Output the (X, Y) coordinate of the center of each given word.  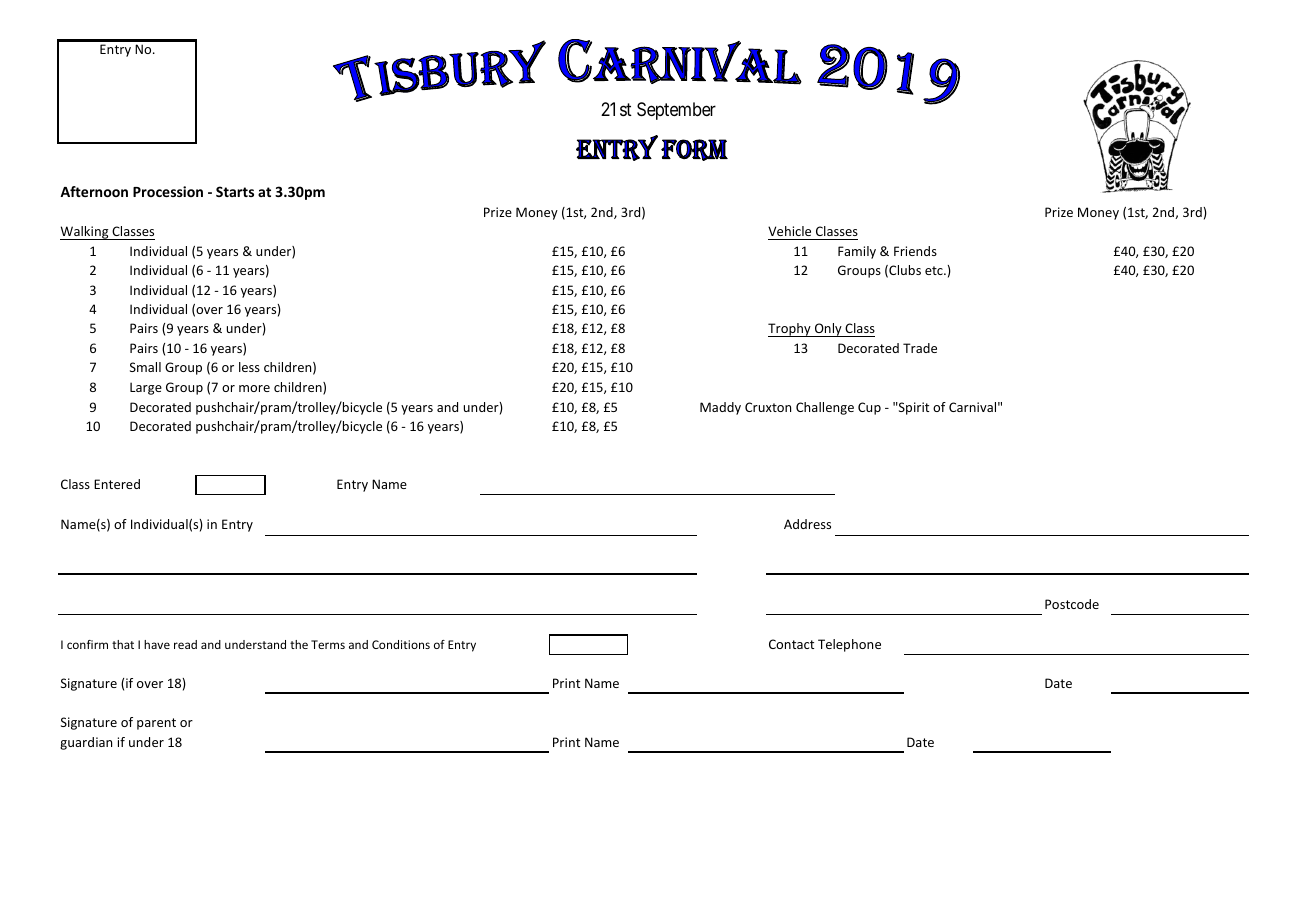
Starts (235, 191)
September (676, 111)
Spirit (913, 408)
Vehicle (791, 233)
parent (156, 724)
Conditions (401, 644)
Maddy (720, 408)
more (254, 388)
